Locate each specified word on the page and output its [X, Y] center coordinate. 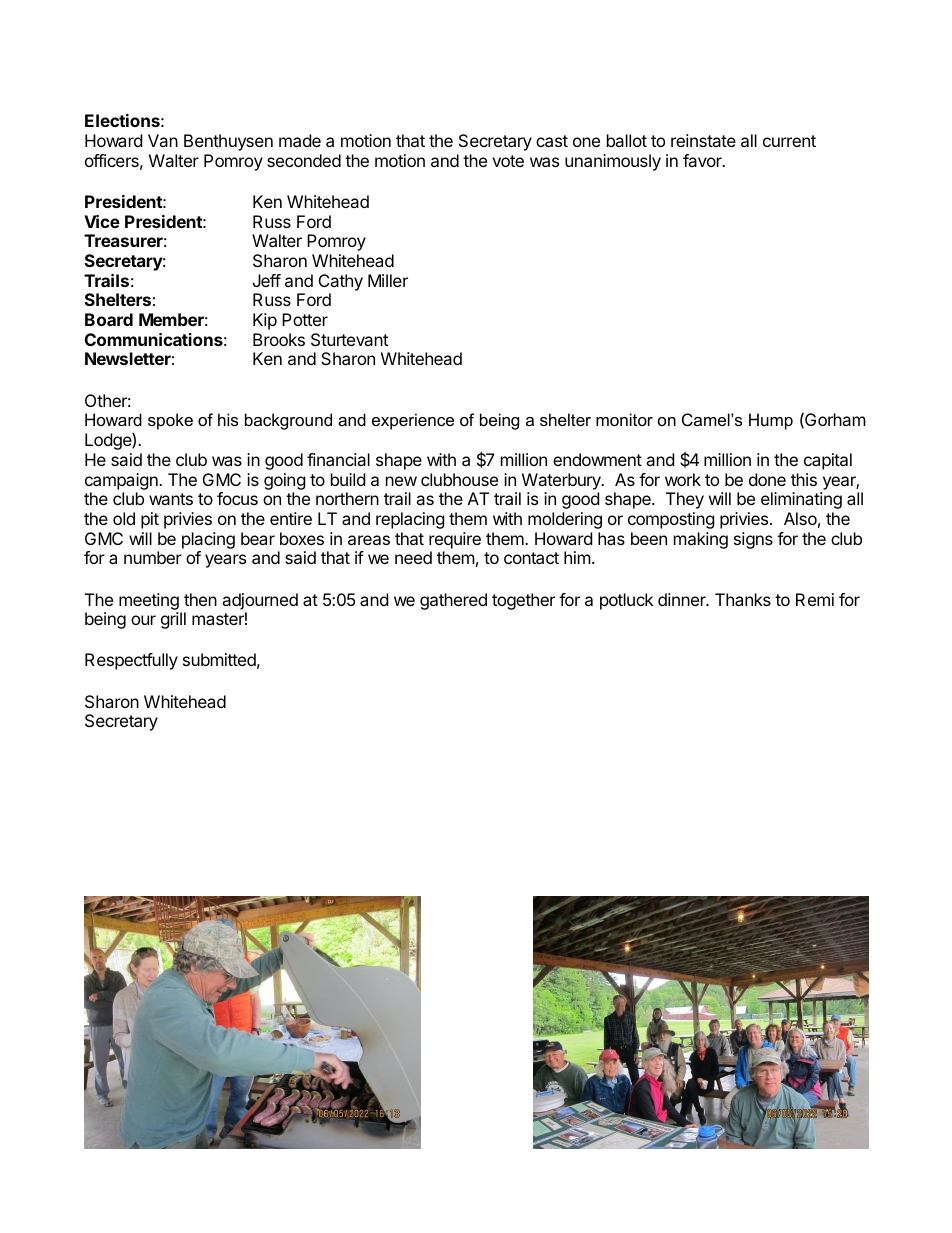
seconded [304, 160]
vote [508, 161]
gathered [453, 601]
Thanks [743, 599]
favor [703, 160]
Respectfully [131, 661]
